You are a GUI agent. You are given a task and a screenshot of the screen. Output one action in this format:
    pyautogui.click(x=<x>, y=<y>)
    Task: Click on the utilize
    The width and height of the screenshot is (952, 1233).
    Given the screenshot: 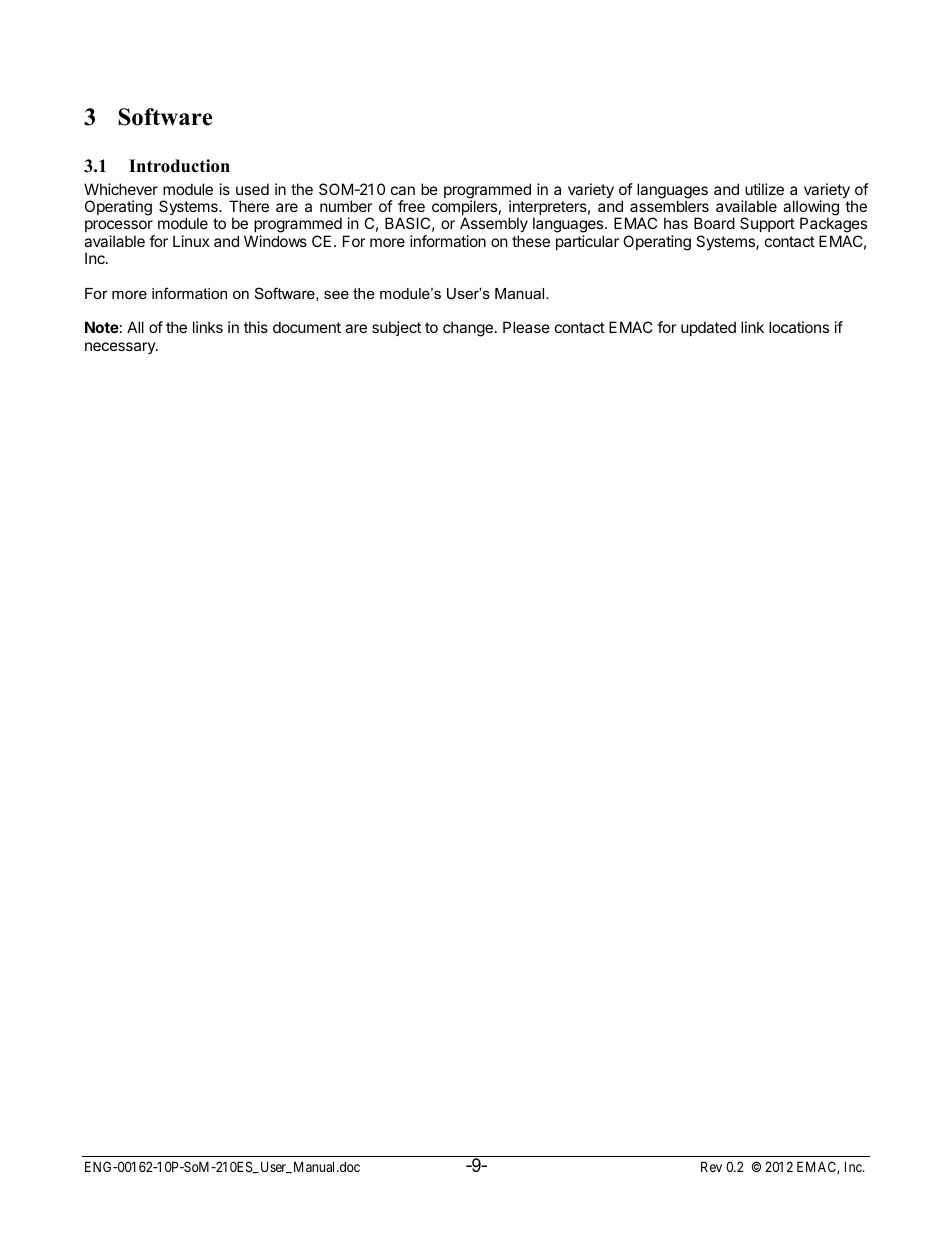 What is the action you would take?
    pyautogui.click(x=764, y=189)
